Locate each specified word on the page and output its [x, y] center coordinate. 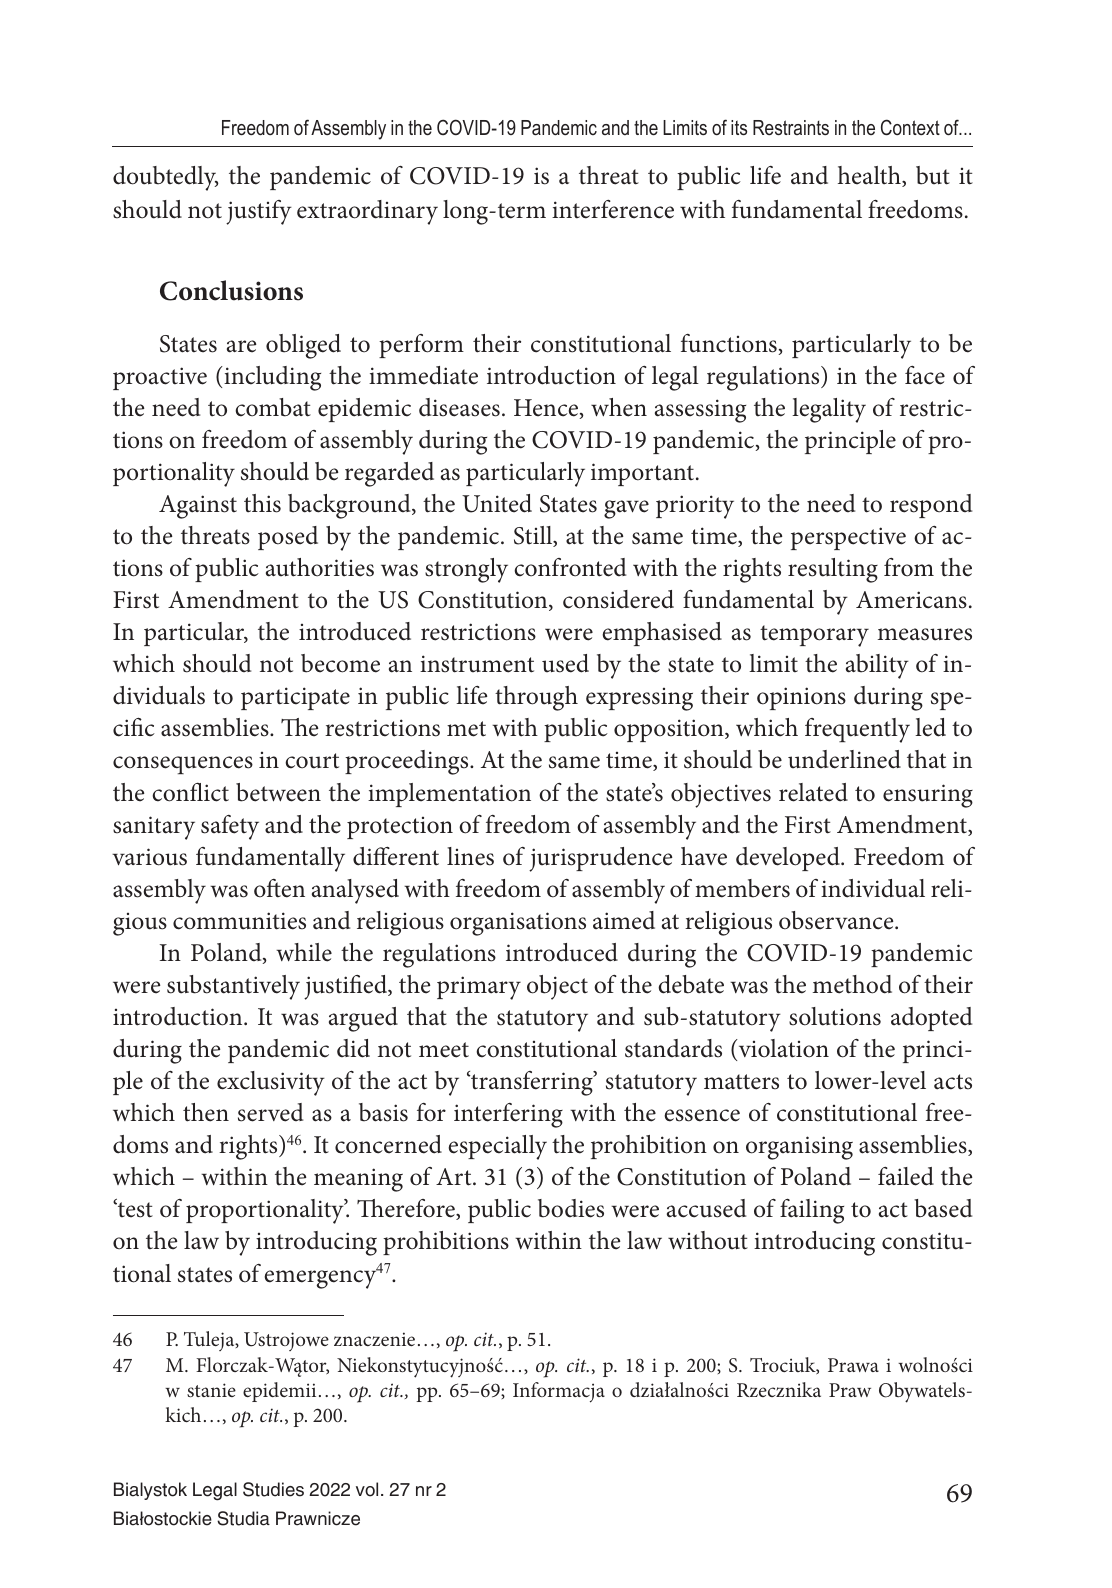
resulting [833, 570]
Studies [273, 1489]
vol [367, 1489]
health [870, 176]
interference [613, 209]
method [852, 984]
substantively [233, 987]
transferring [532, 1083]
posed [288, 538]
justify [259, 212]
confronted [570, 567]
